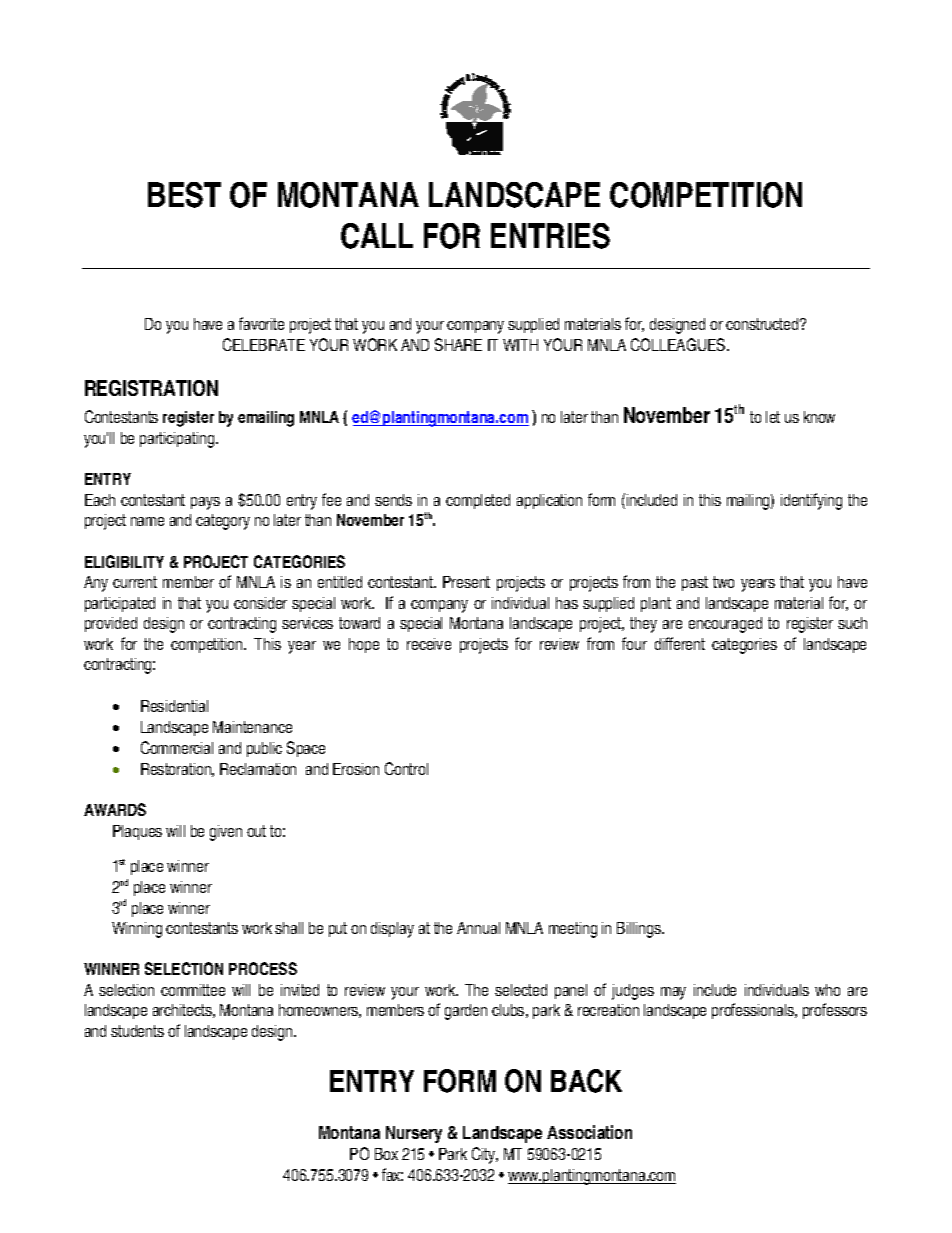  I want to click on encouraged, so click(725, 625).
